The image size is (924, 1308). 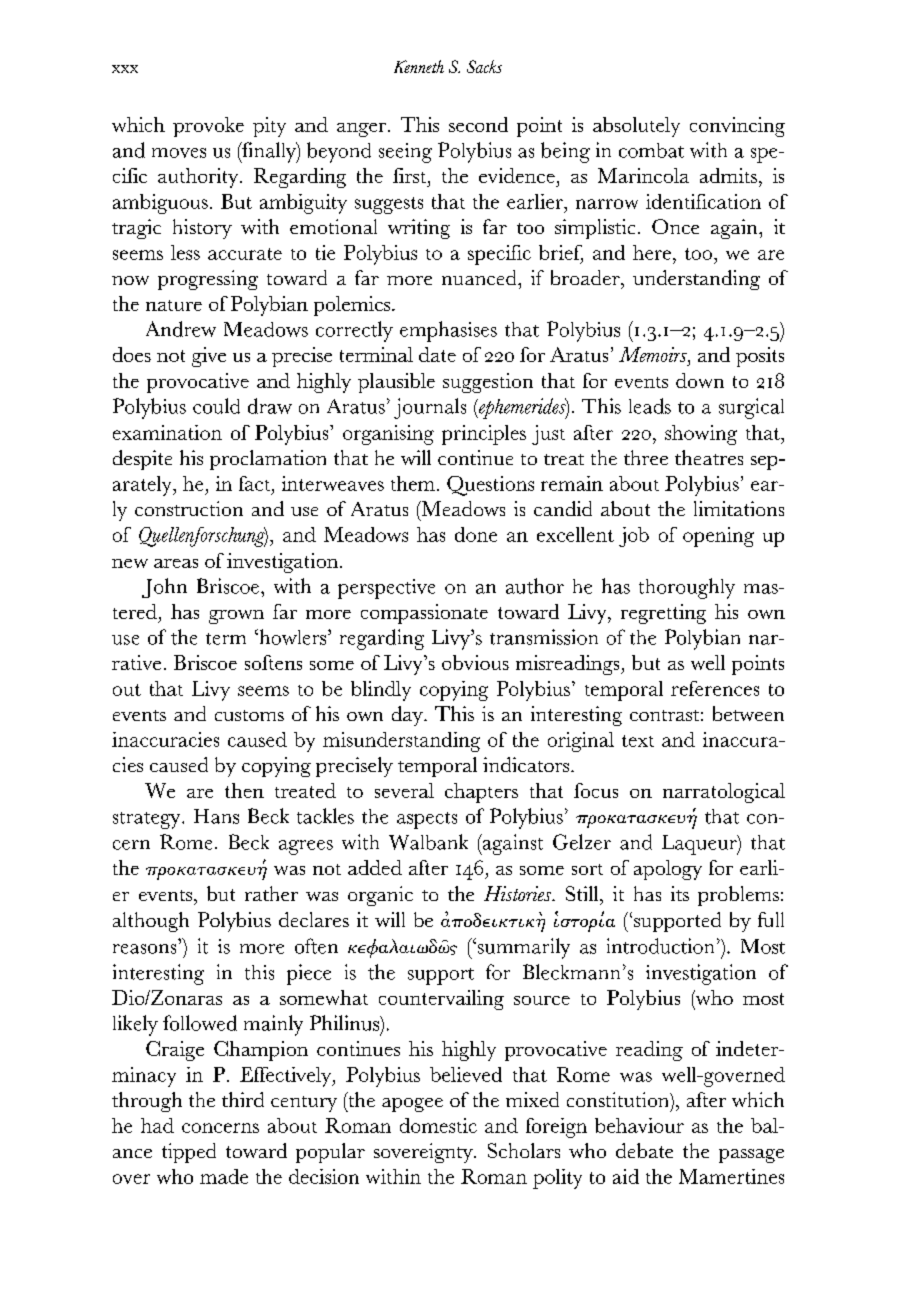 I want to click on references, so click(x=715, y=688).
